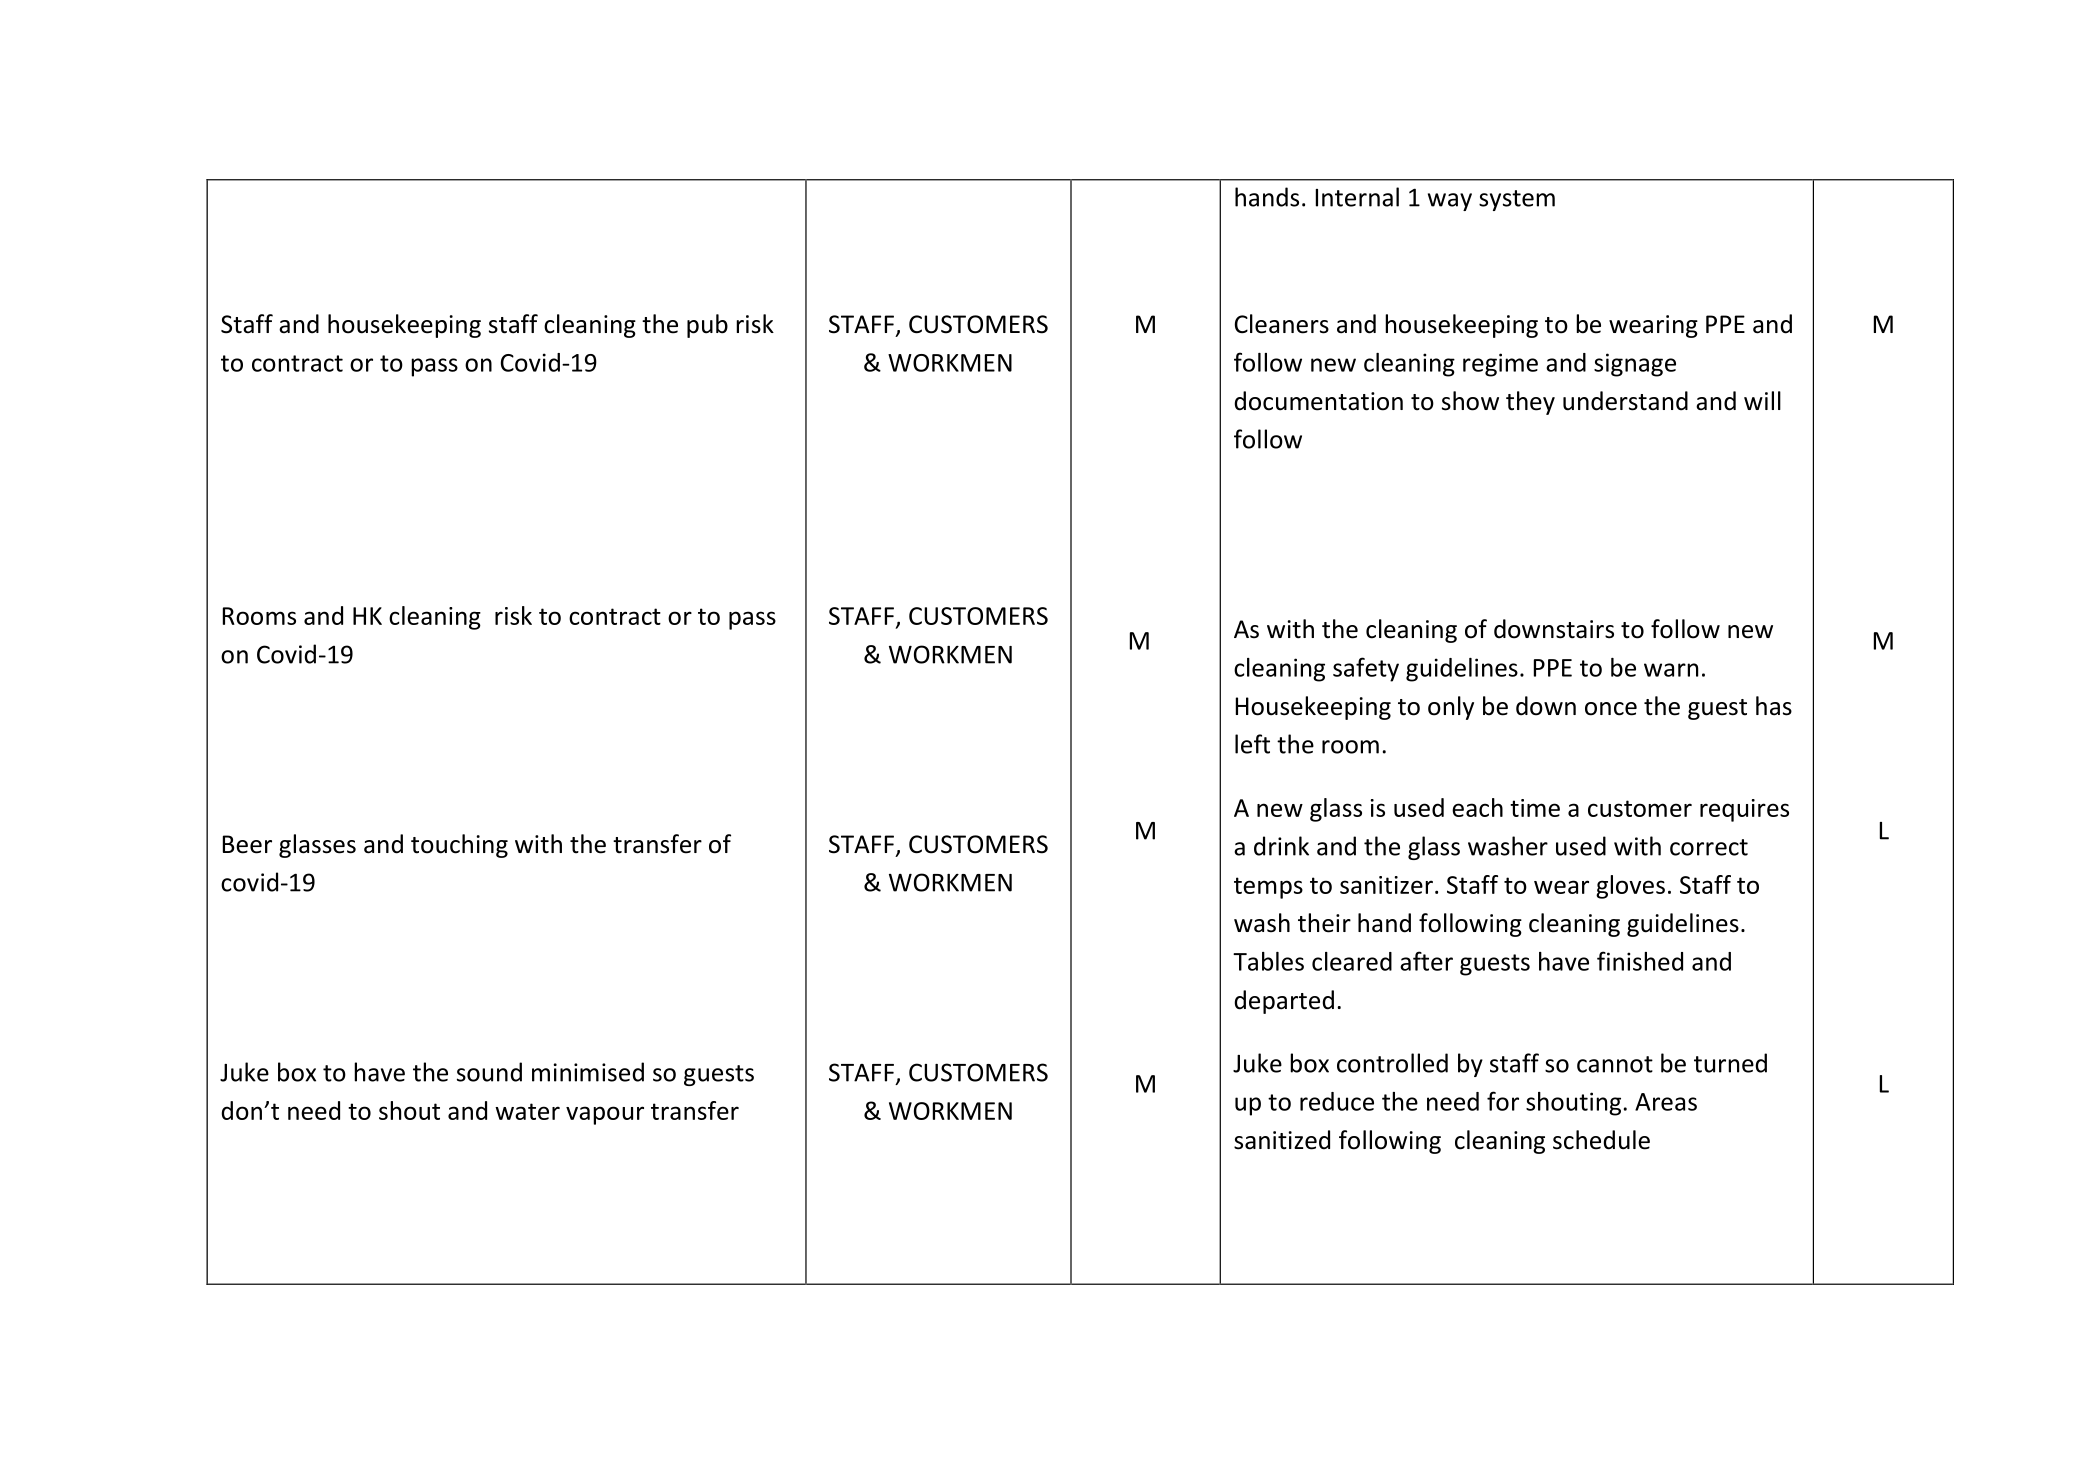  What do you see at coordinates (1517, 200) in the document?
I see `system` at bounding box center [1517, 200].
